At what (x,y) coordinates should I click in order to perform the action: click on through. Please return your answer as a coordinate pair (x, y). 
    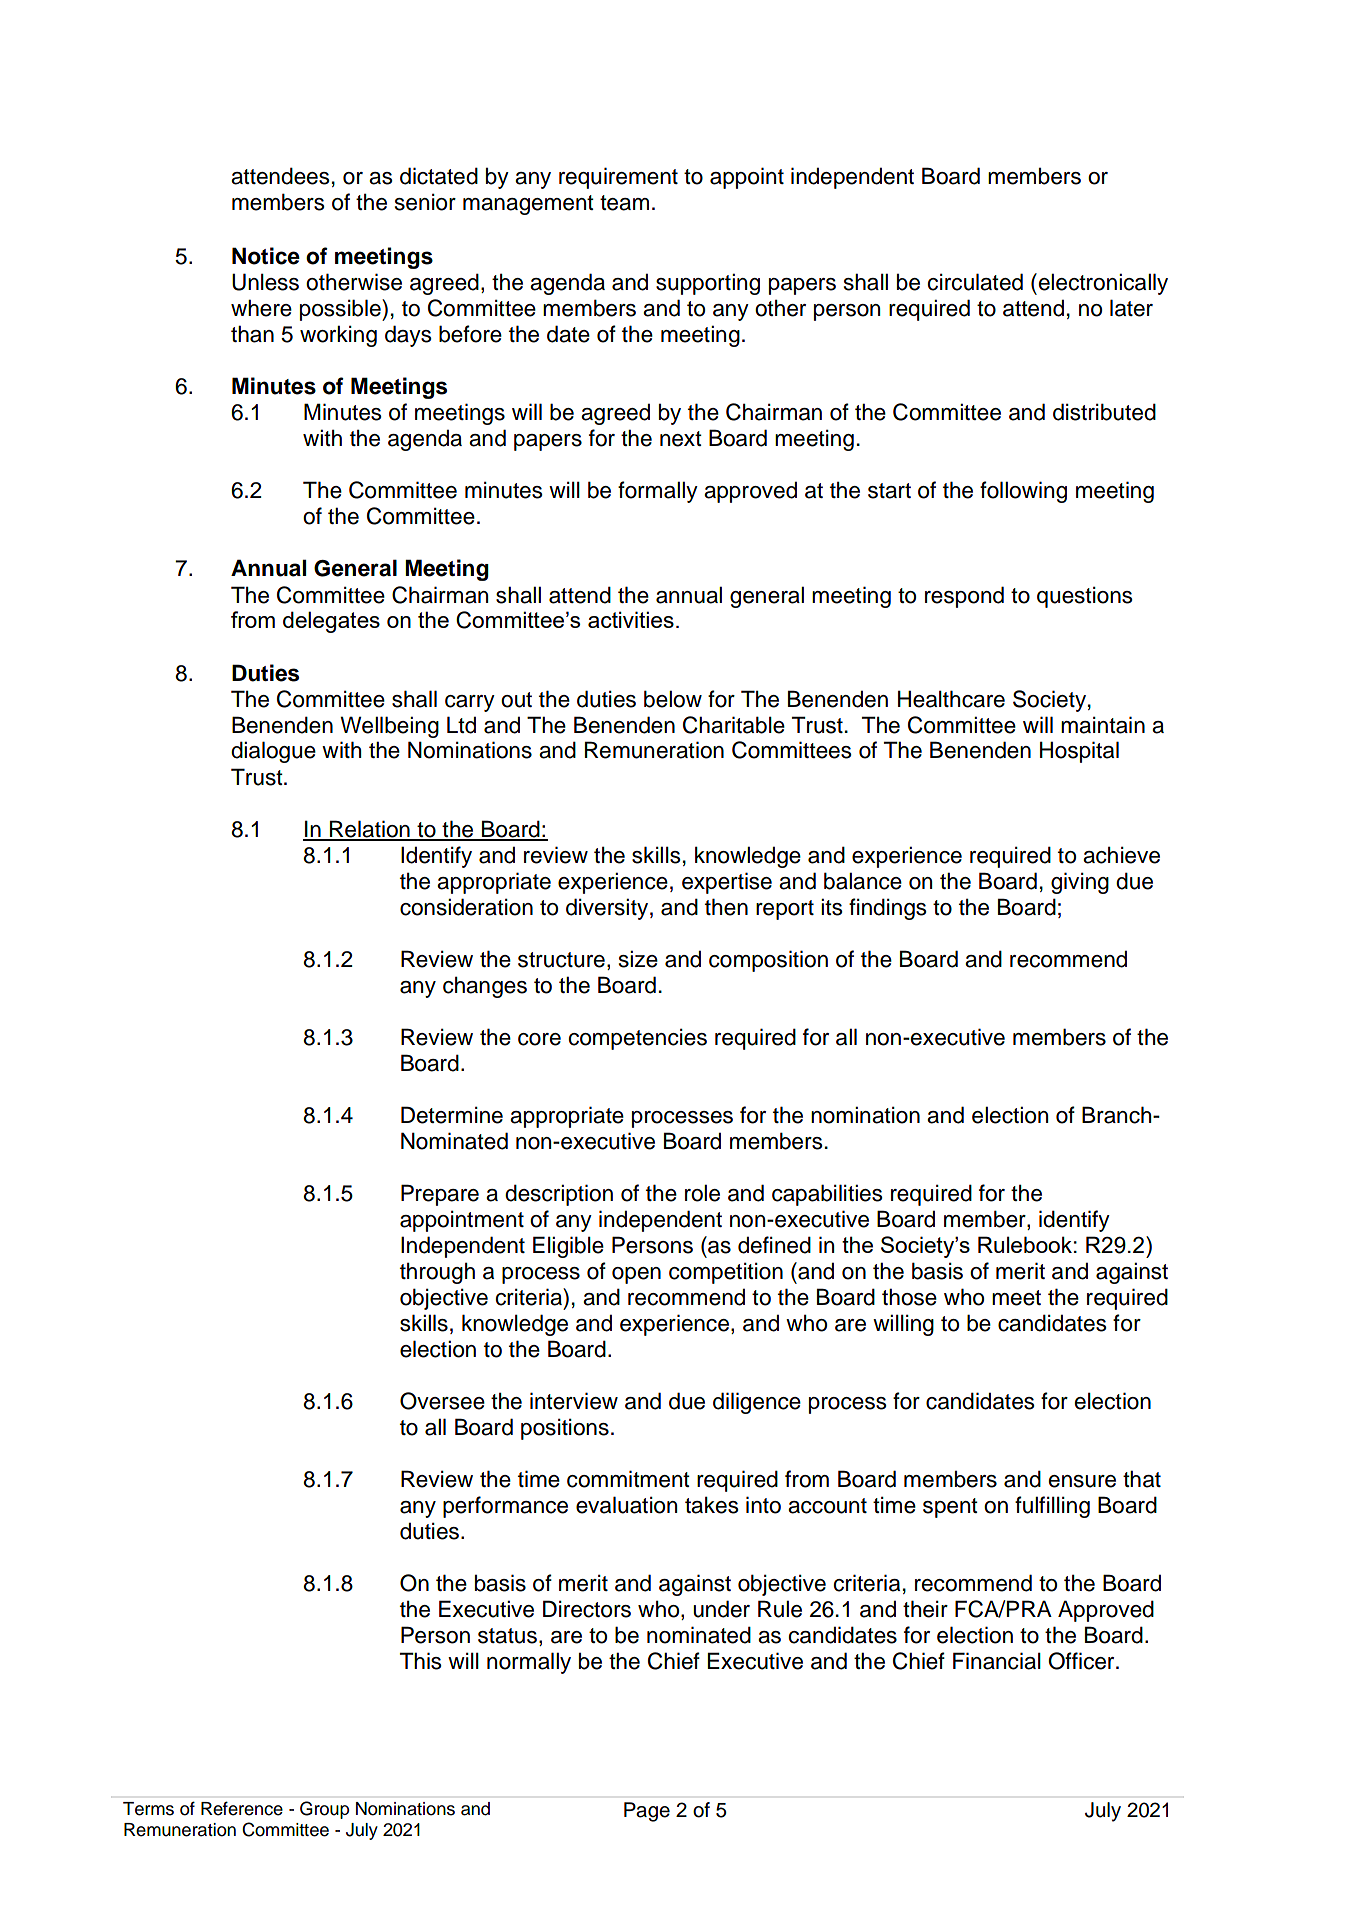
    Looking at the image, I should click on (437, 1273).
